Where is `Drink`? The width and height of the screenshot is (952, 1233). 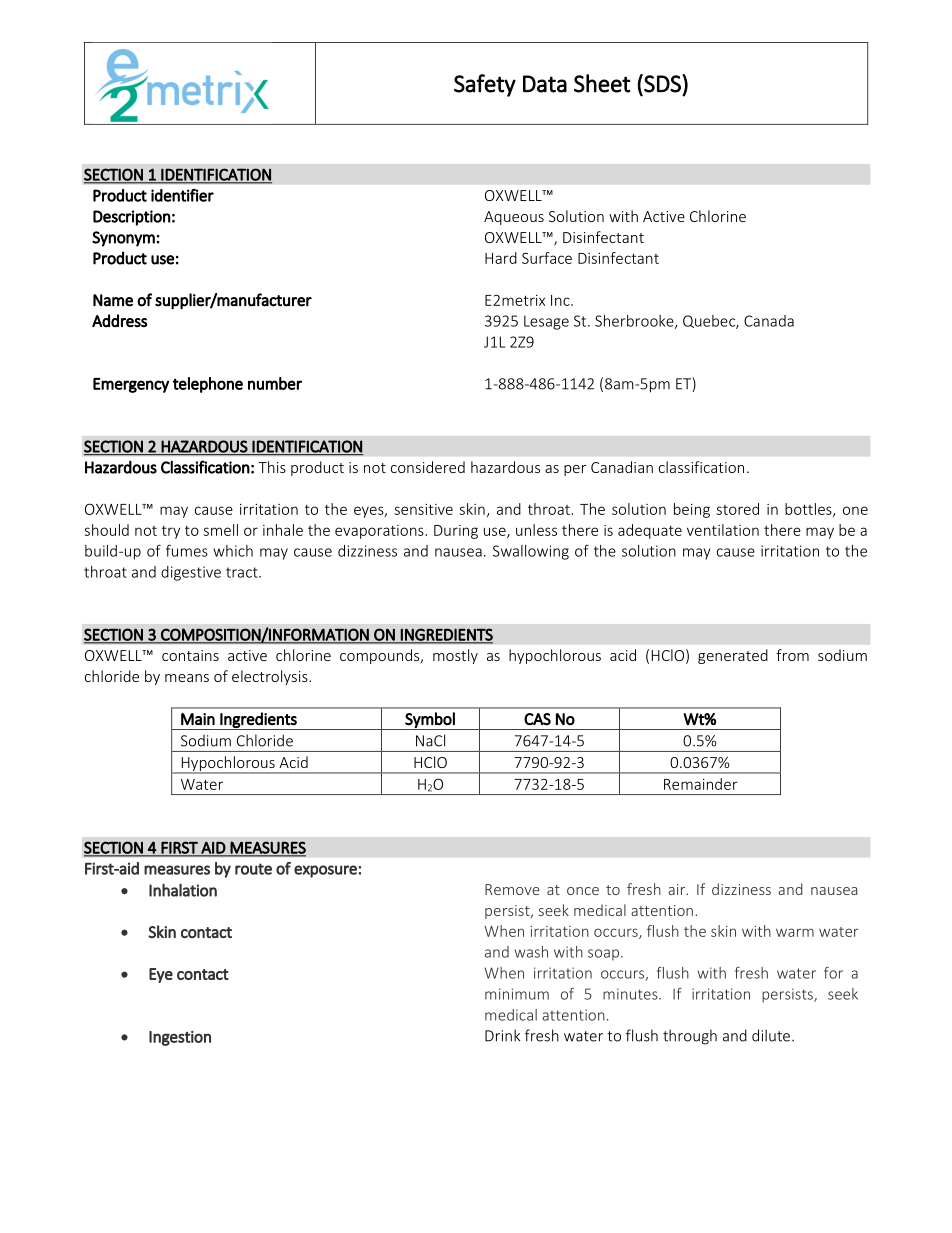 Drink is located at coordinates (502, 1035).
